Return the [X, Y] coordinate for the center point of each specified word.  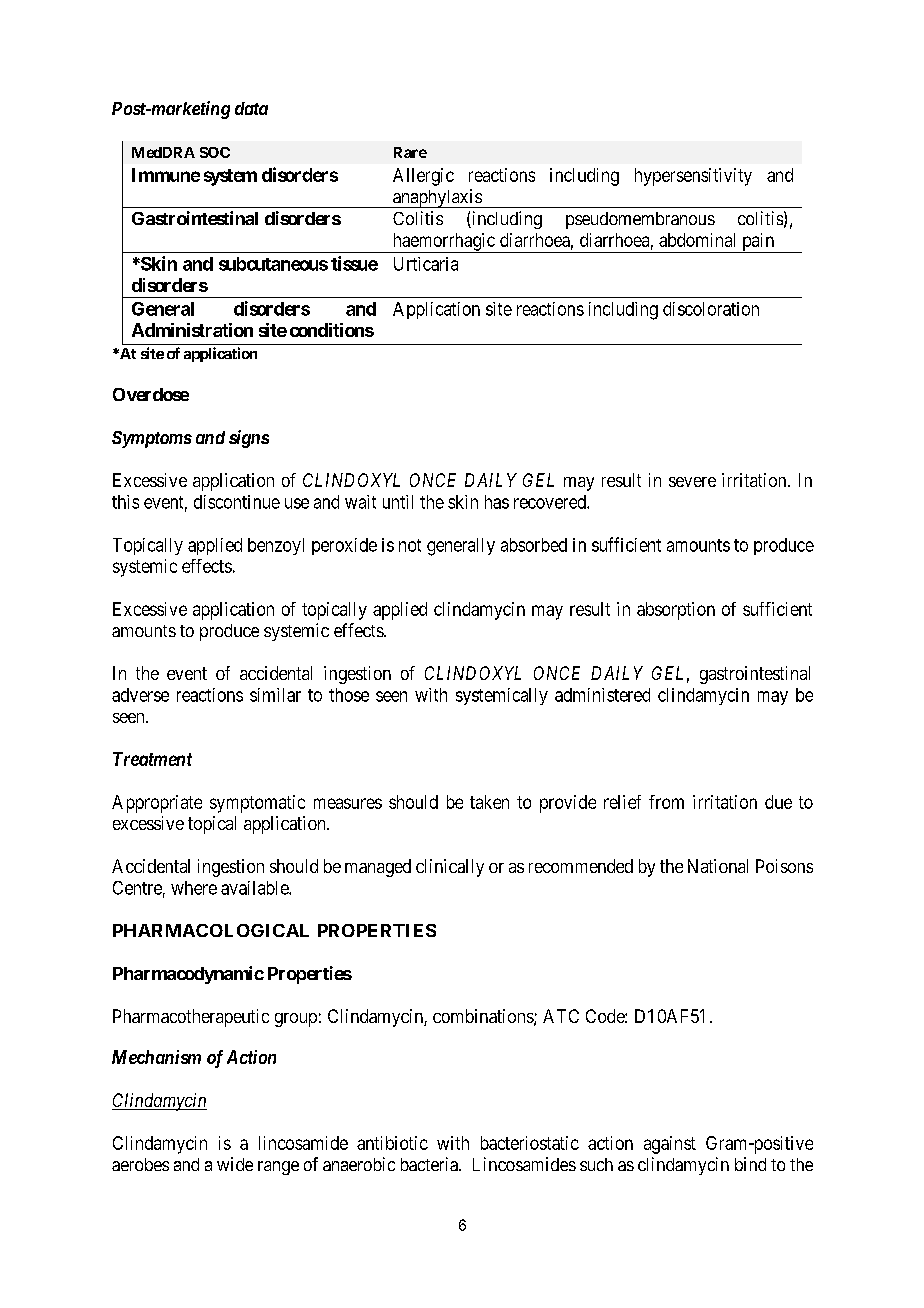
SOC [215, 152]
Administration [192, 330]
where [194, 888]
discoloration [711, 309]
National [718, 866]
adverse [140, 695]
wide [235, 1164]
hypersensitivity [693, 177]
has [497, 502]
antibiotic [392, 1143]
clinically [450, 868]
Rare [410, 152]
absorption [676, 611]
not [410, 545]
